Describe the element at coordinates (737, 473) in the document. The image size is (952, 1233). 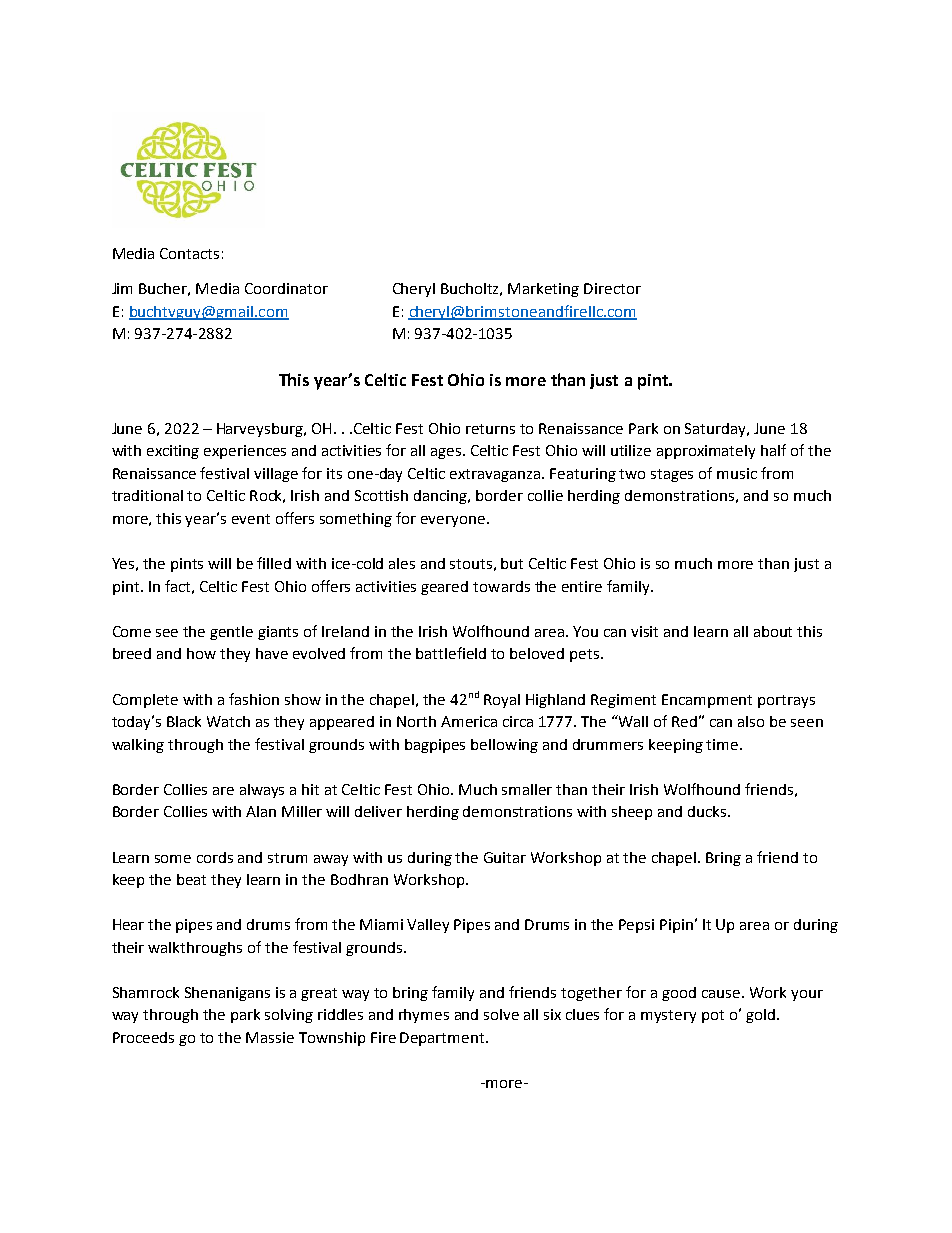
I see `music` at that location.
